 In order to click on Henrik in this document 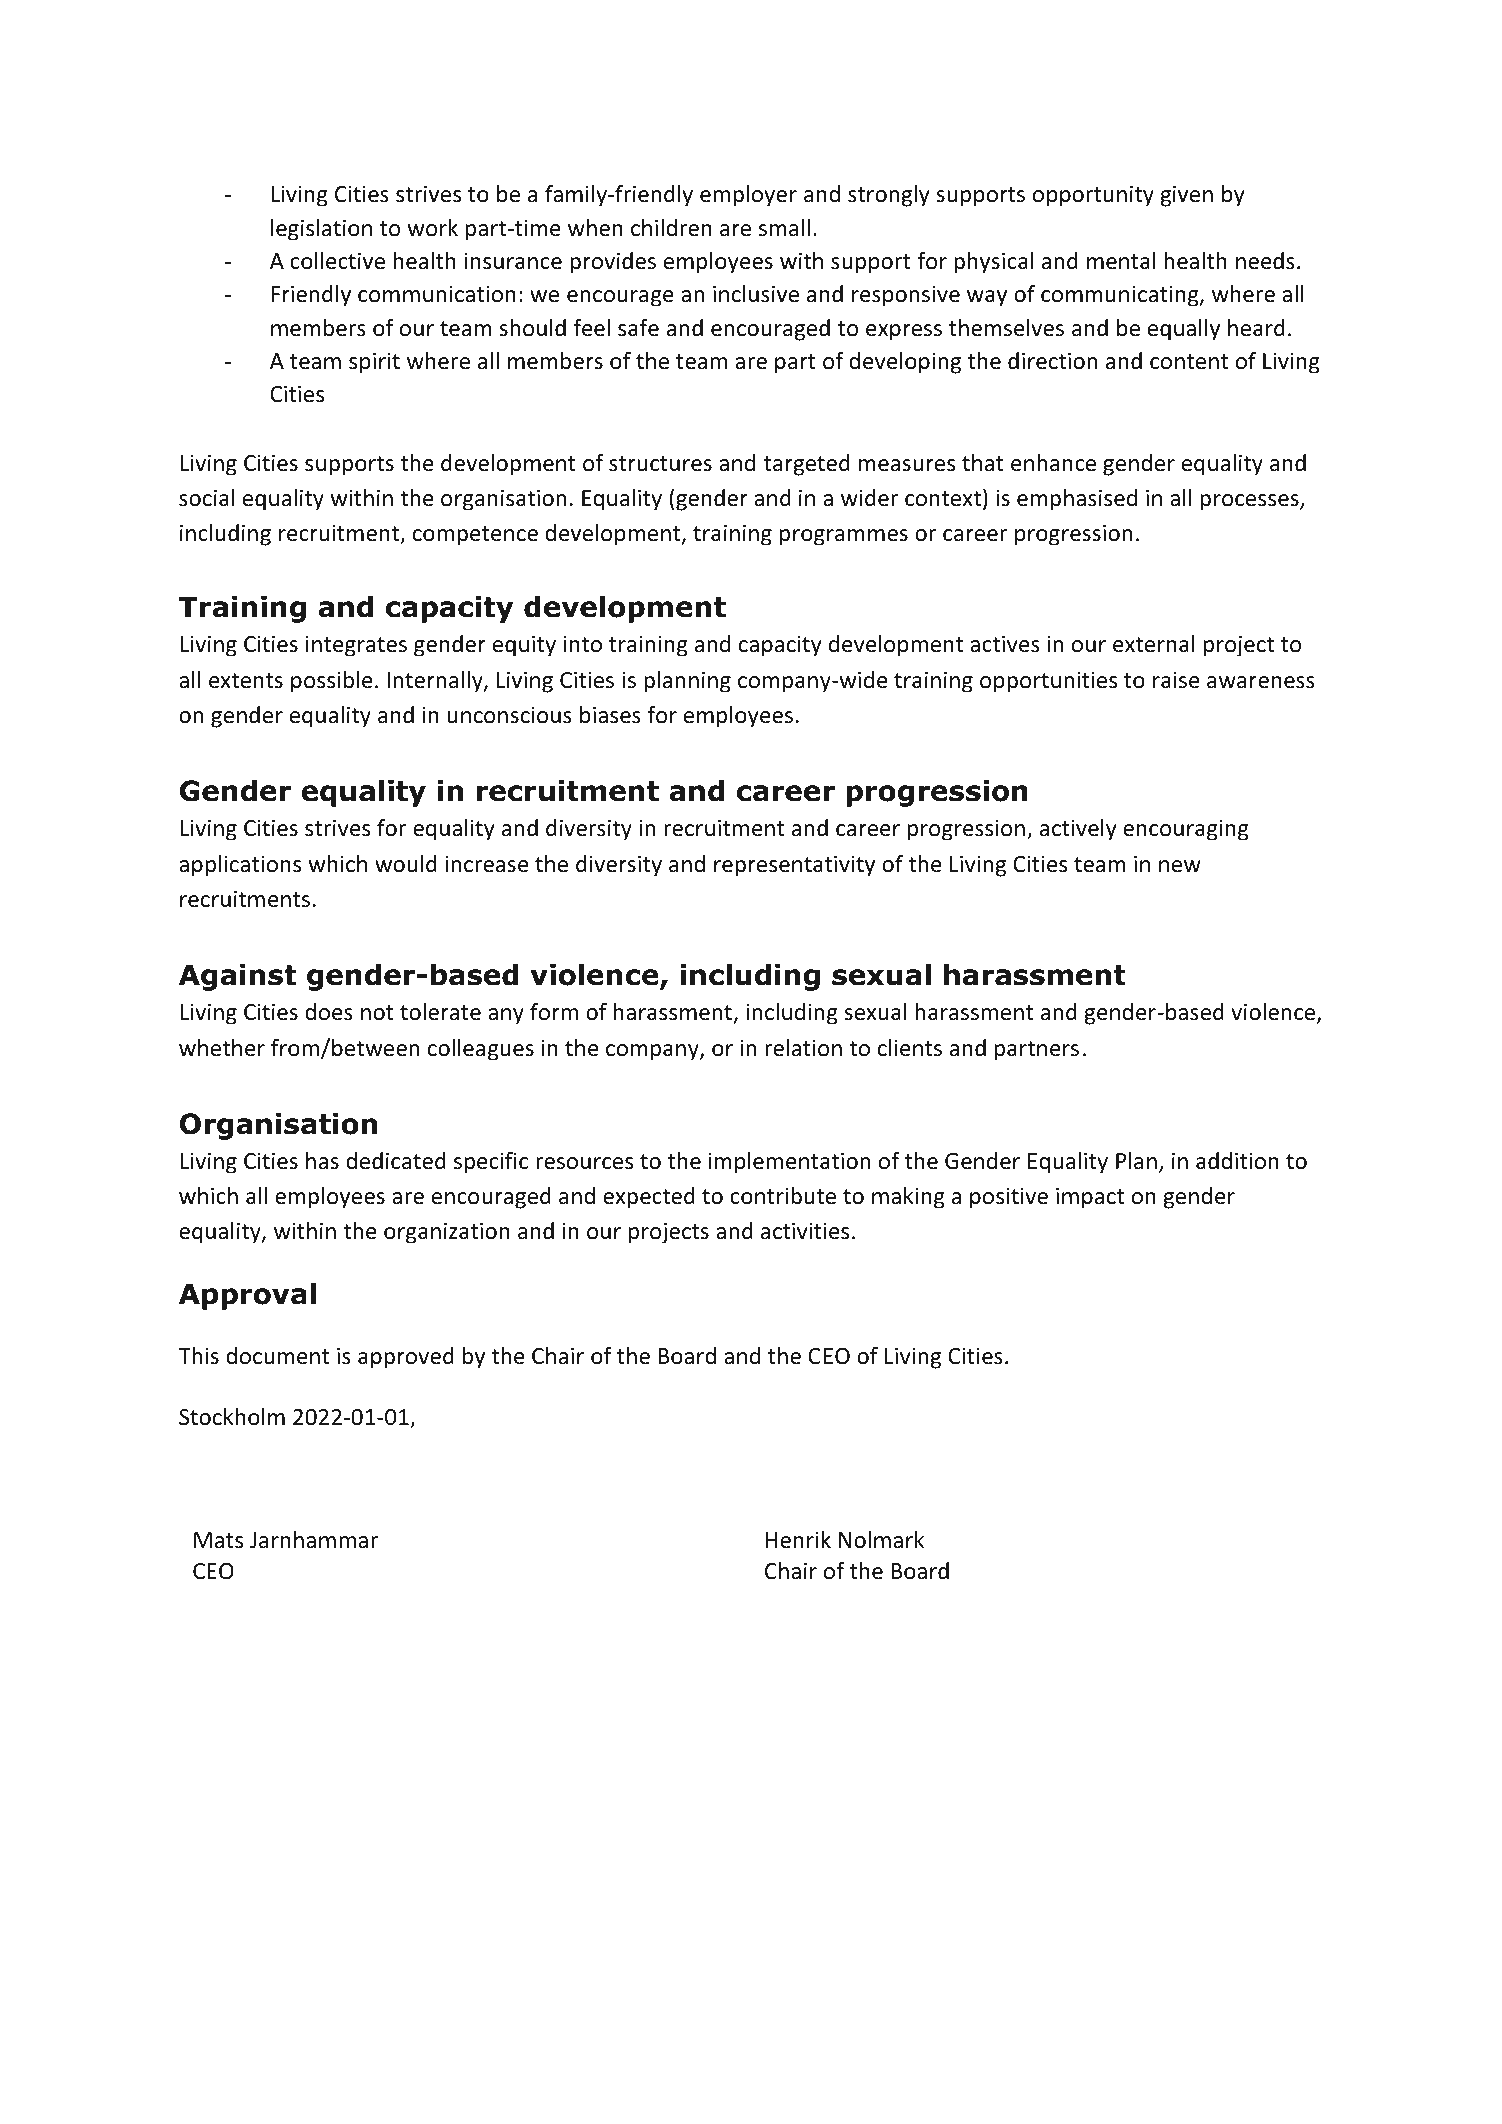, I will do `click(798, 1540)`.
